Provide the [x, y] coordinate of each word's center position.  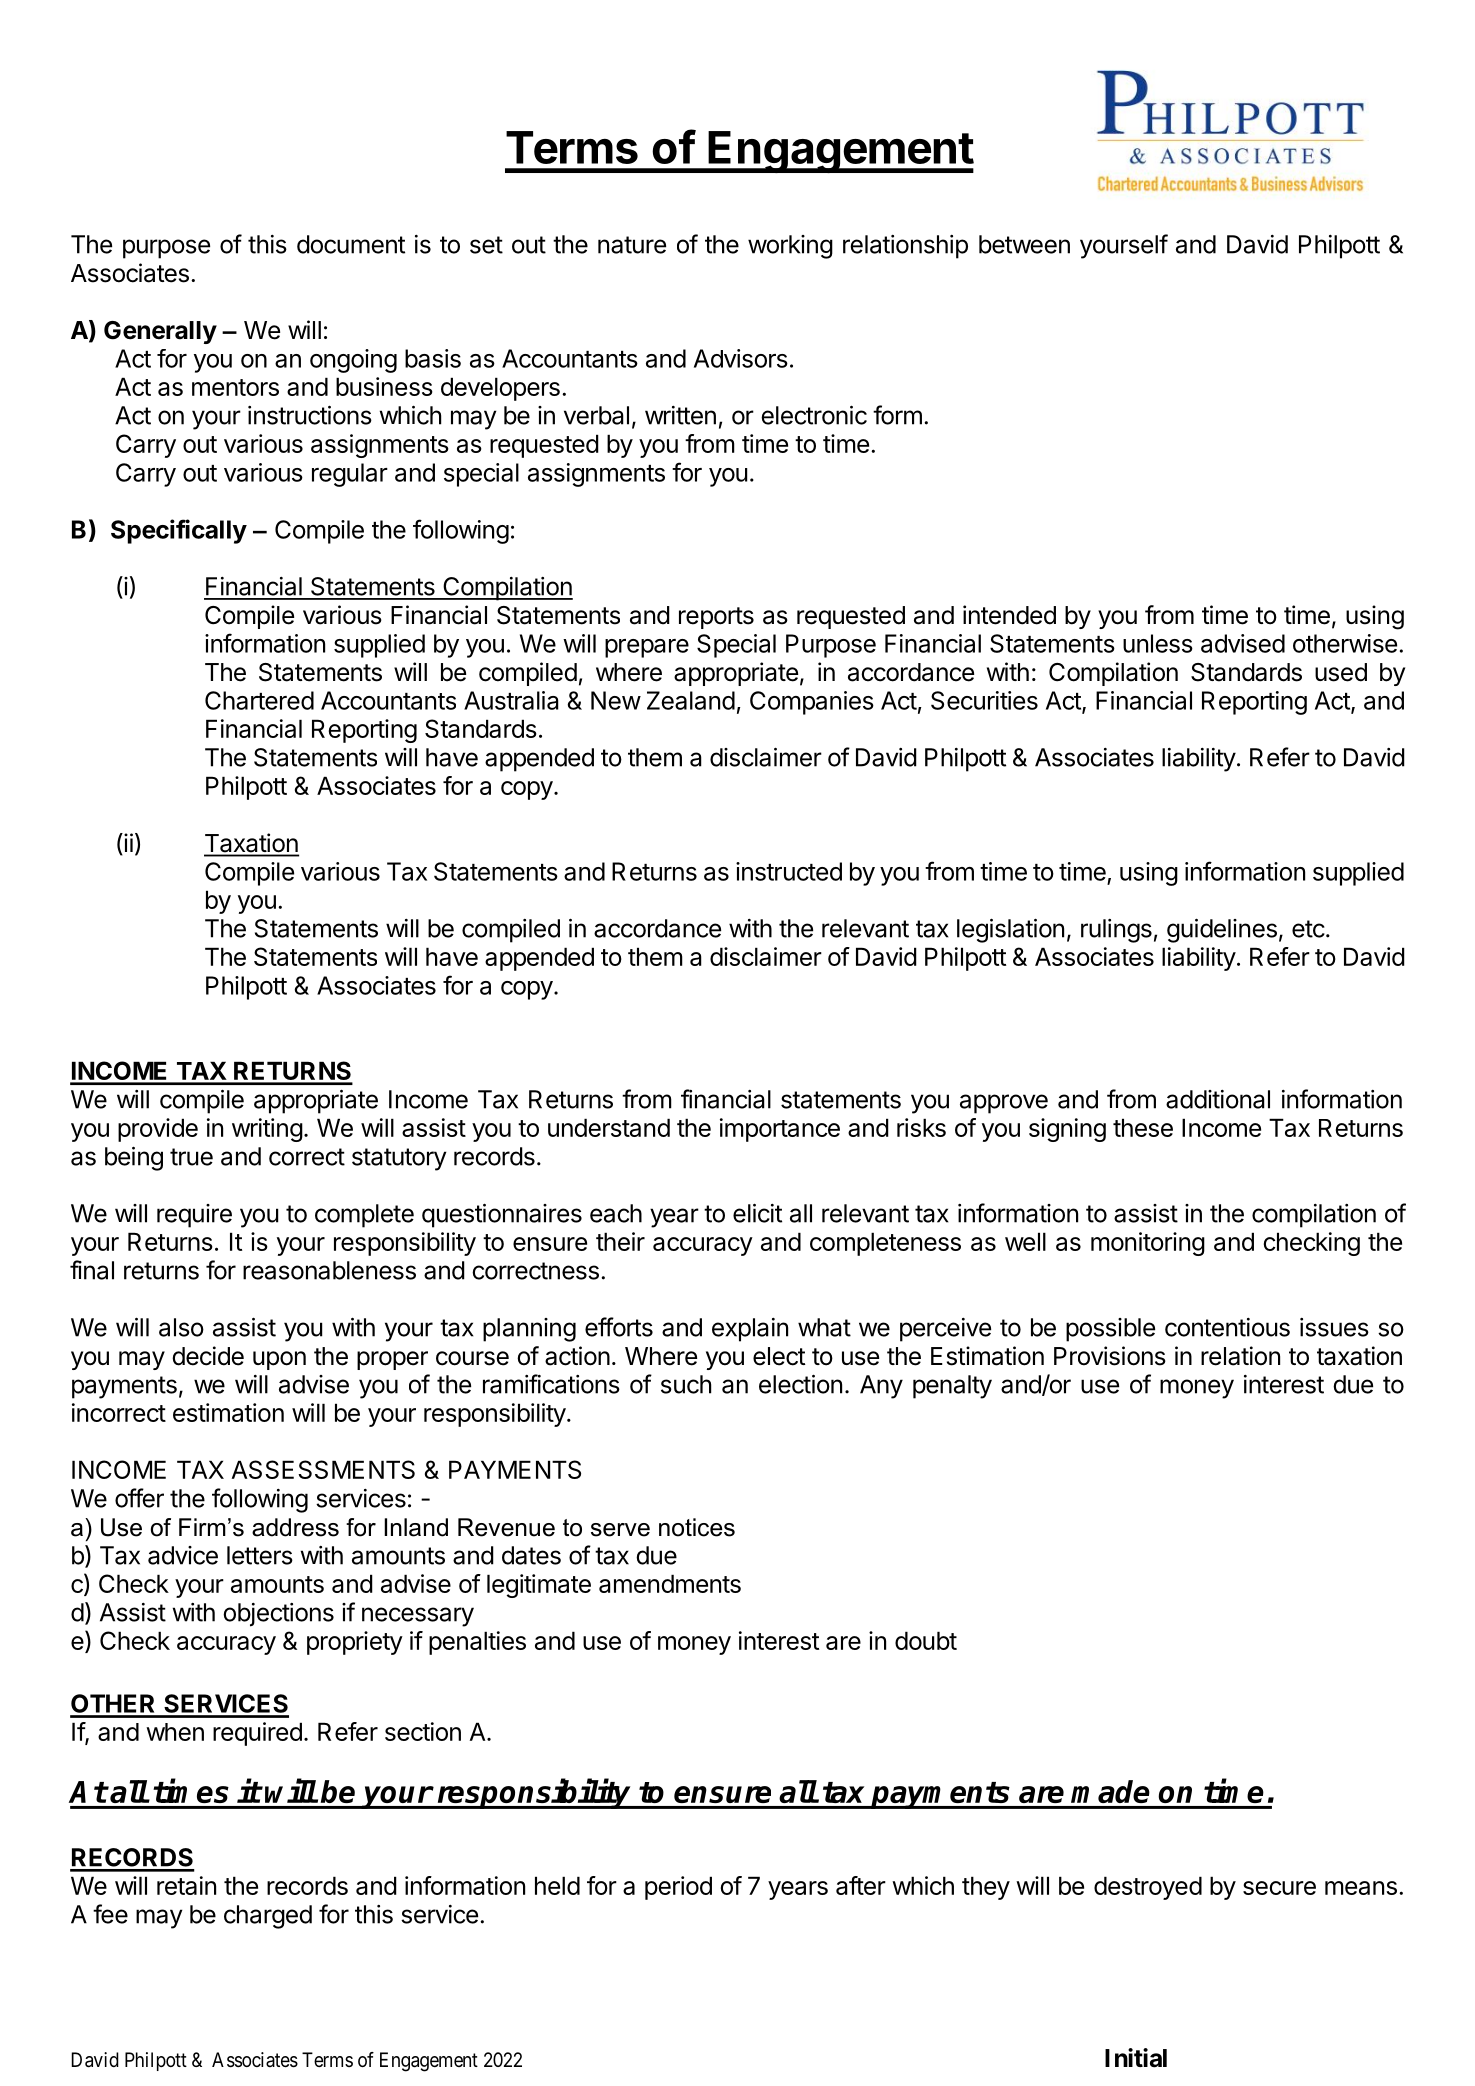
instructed [789, 871]
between [1024, 244]
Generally [160, 332]
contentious [1227, 1327]
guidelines [1222, 930]
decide [208, 1356]
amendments [670, 1583]
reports [716, 618]
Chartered [259, 700]
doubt [926, 1640]
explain [750, 1330]
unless [1158, 643]
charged [268, 1917]
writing [267, 1130]
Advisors [741, 358]
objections [278, 1615]
